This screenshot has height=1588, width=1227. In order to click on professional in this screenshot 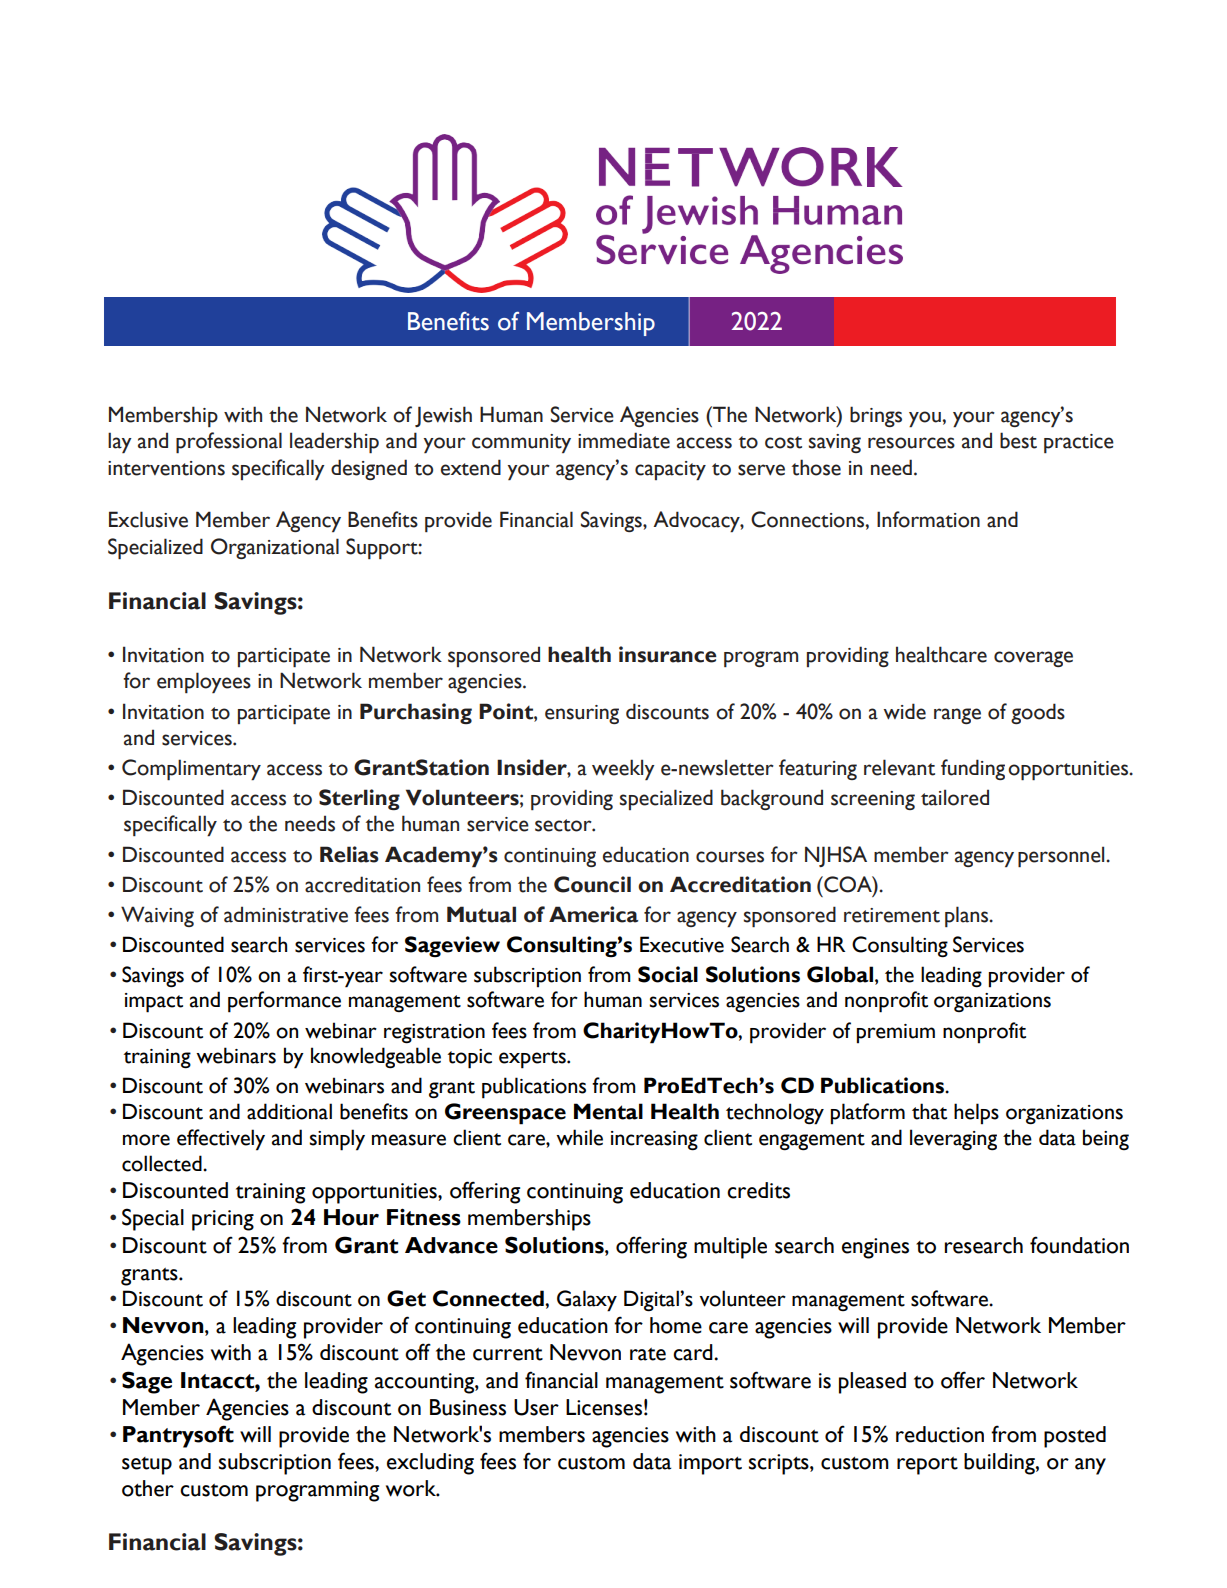, I will do `click(229, 443)`.
